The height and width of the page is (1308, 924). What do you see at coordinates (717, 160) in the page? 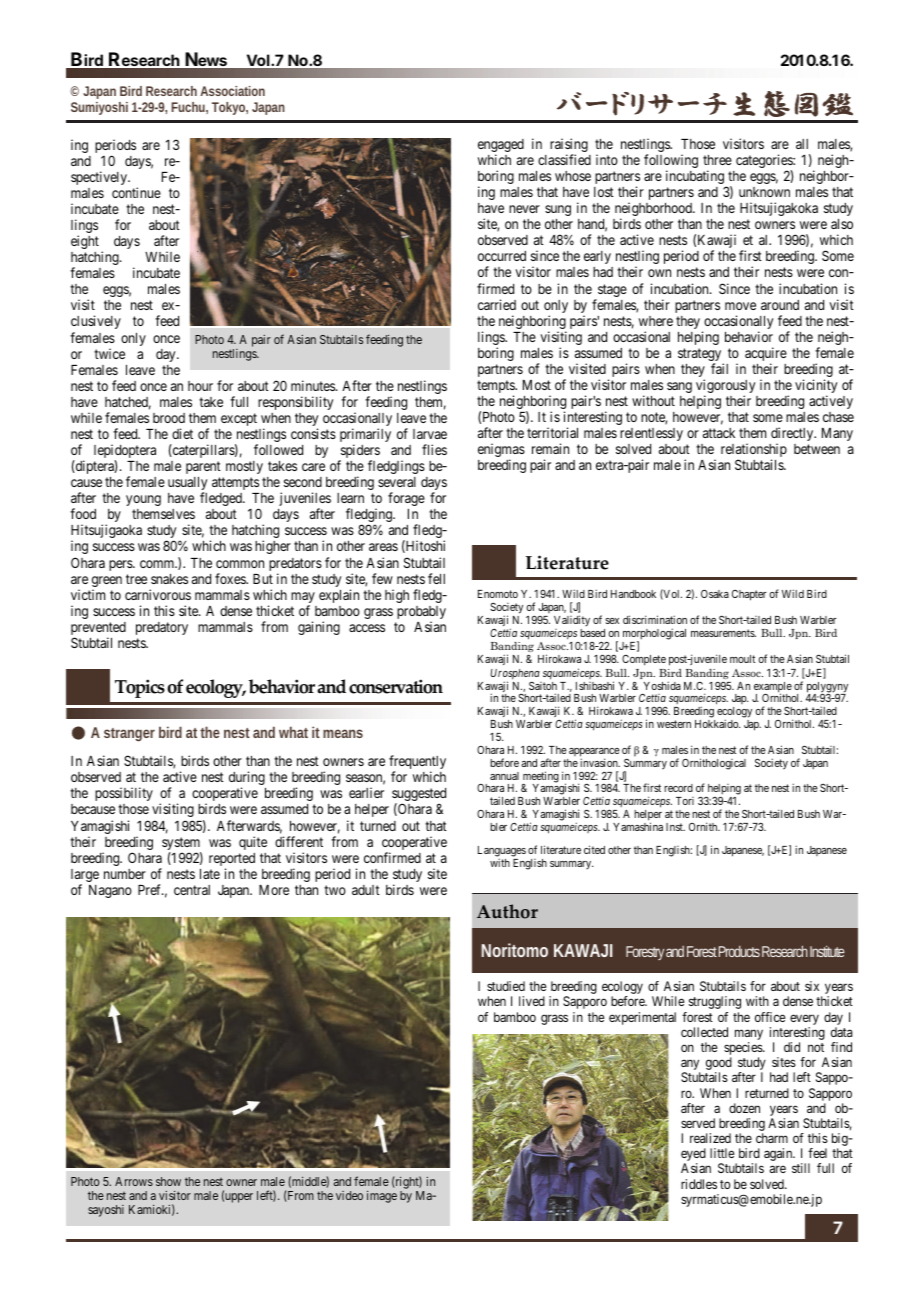
I see `three` at bounding box center [717, 160].
